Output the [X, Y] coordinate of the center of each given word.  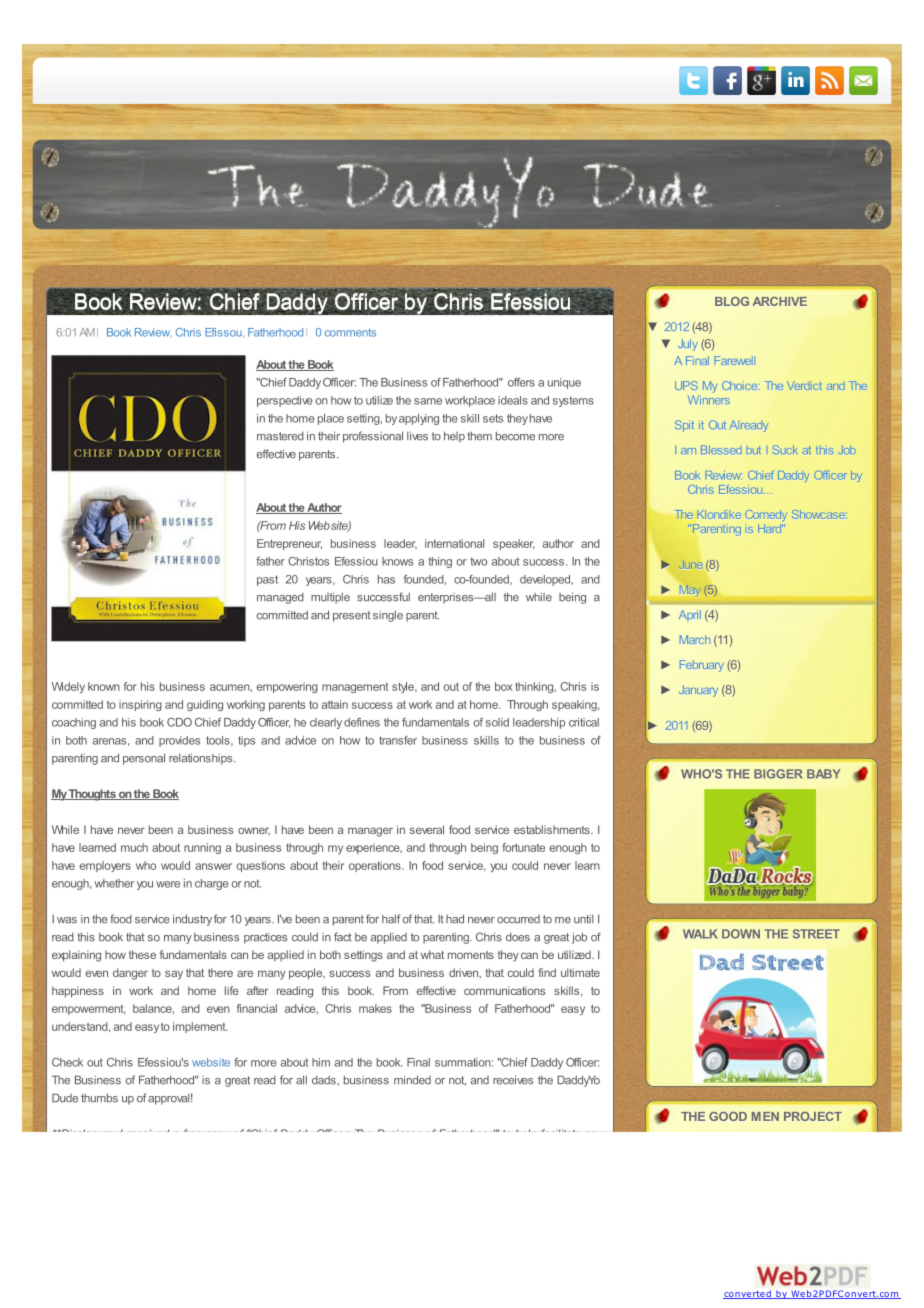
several [427, 829]
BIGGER [778, 774]
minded [412, 1080]
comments [350, 332]
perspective [285, 401]
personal [144, 759]
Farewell [734, 360]
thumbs [99, 1098]
